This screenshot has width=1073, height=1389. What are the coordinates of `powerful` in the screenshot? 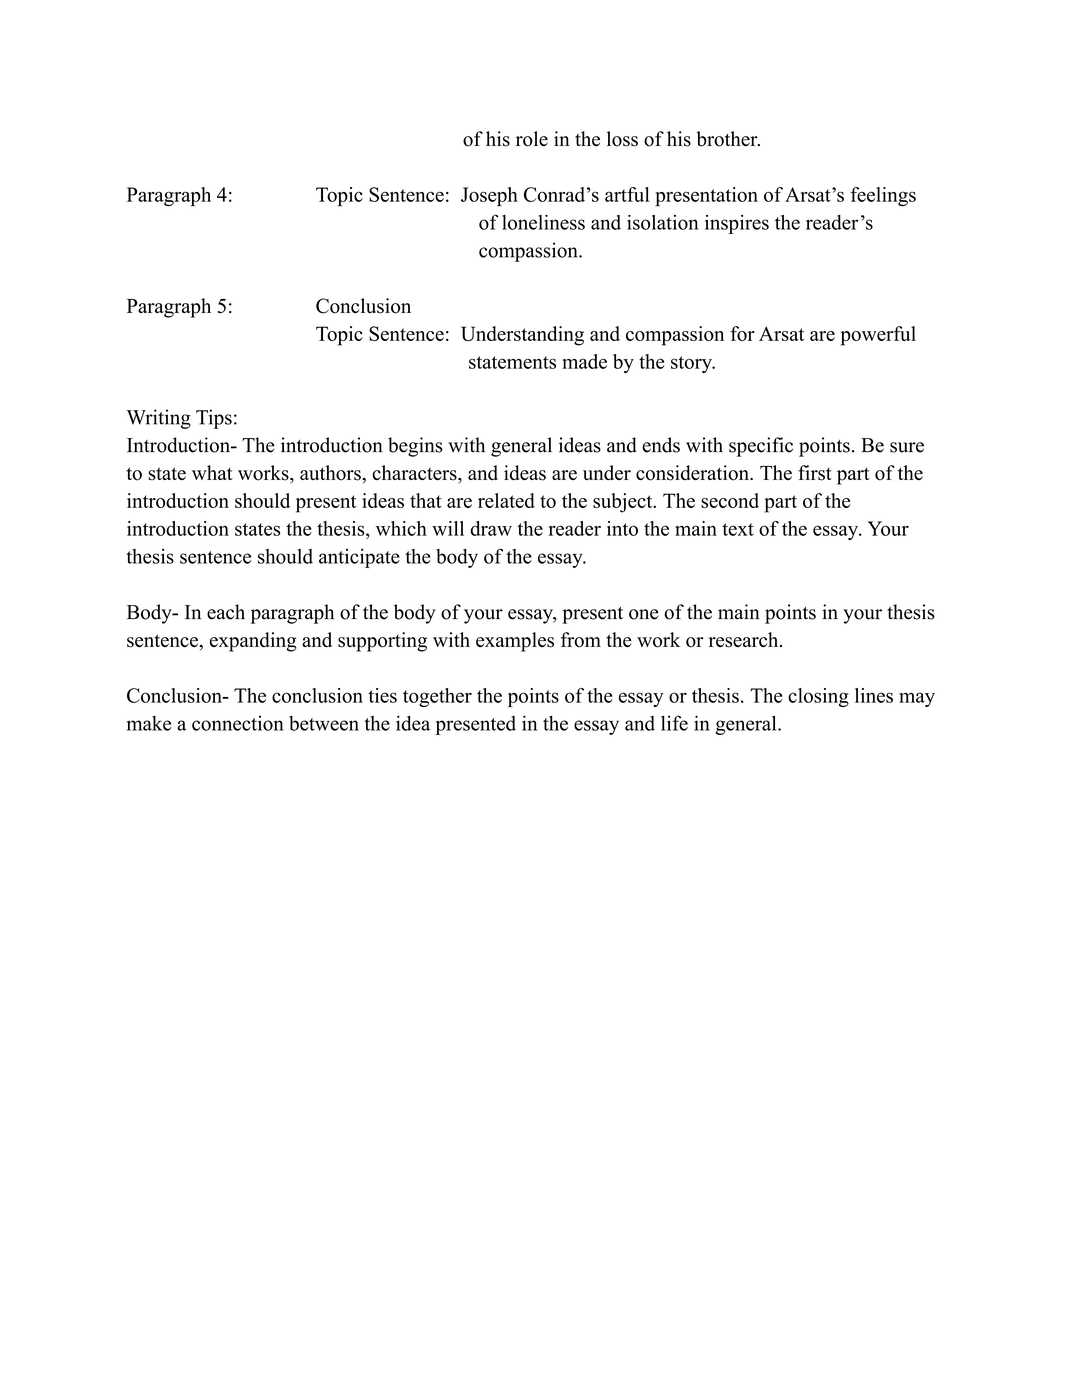 It's located at (878, 336).
